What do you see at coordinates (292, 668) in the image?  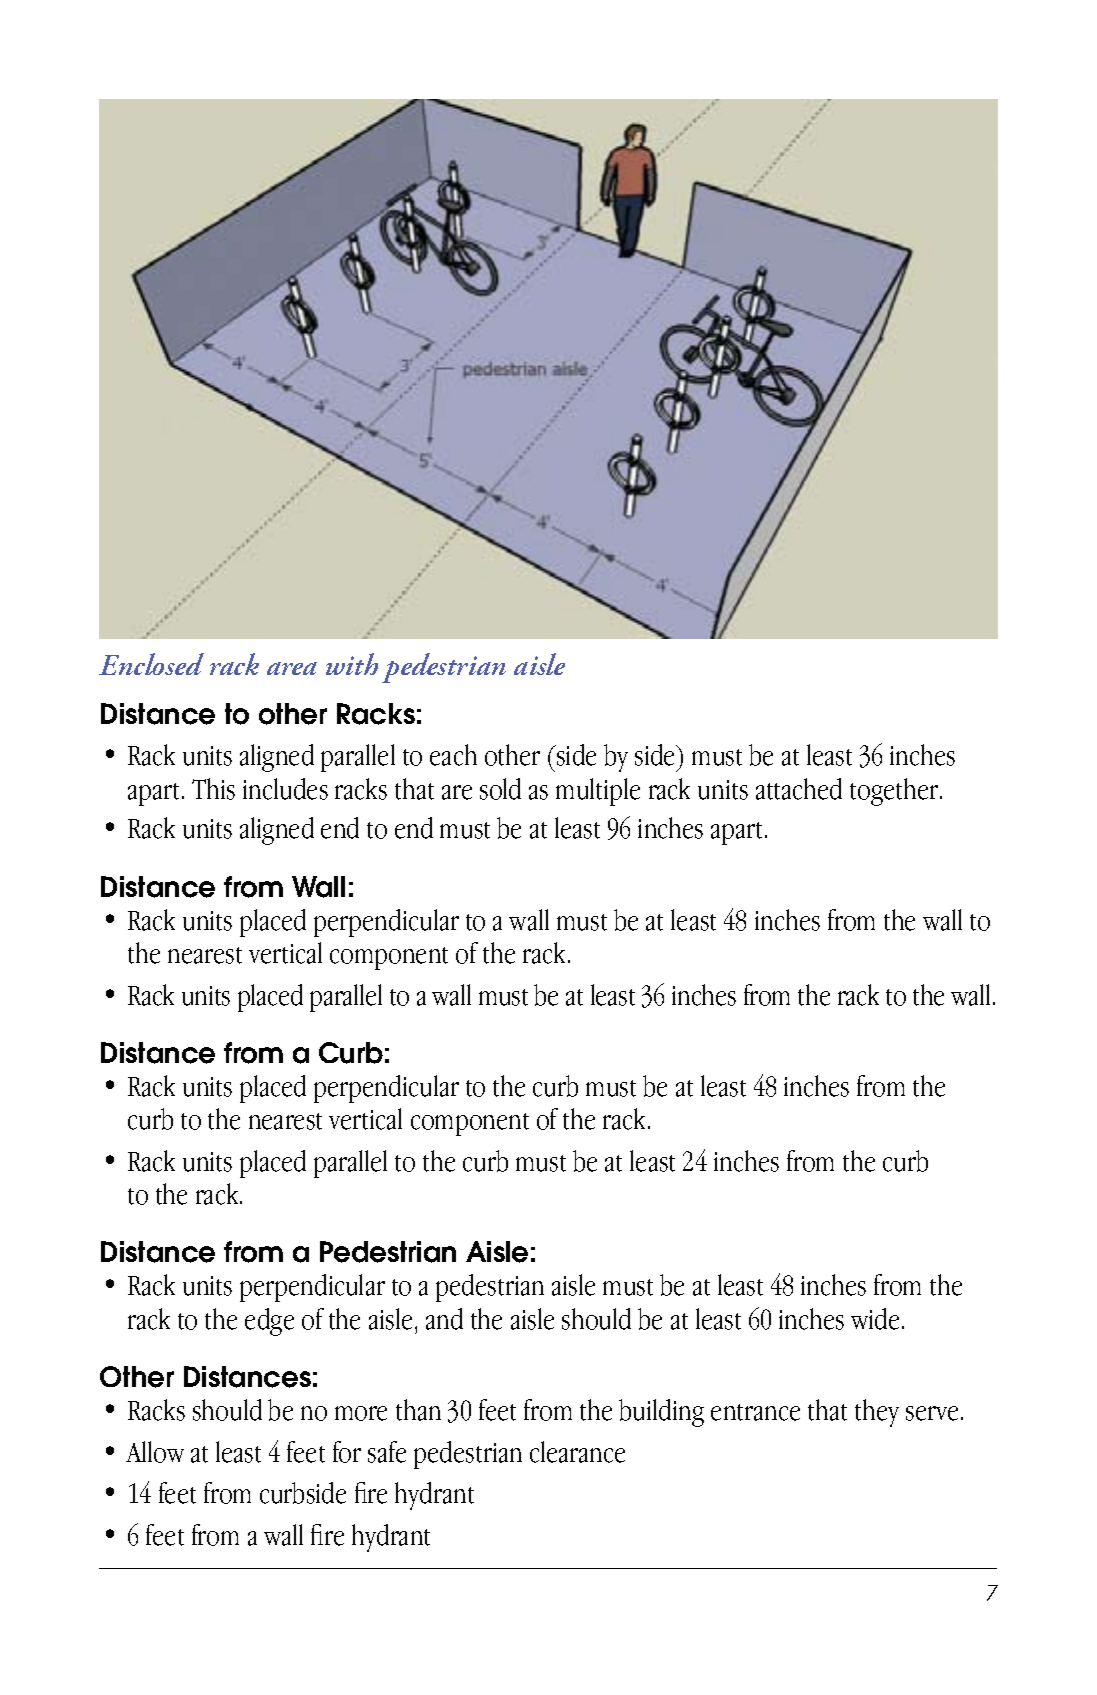 I see `area` at bounding box center [292, 668].
